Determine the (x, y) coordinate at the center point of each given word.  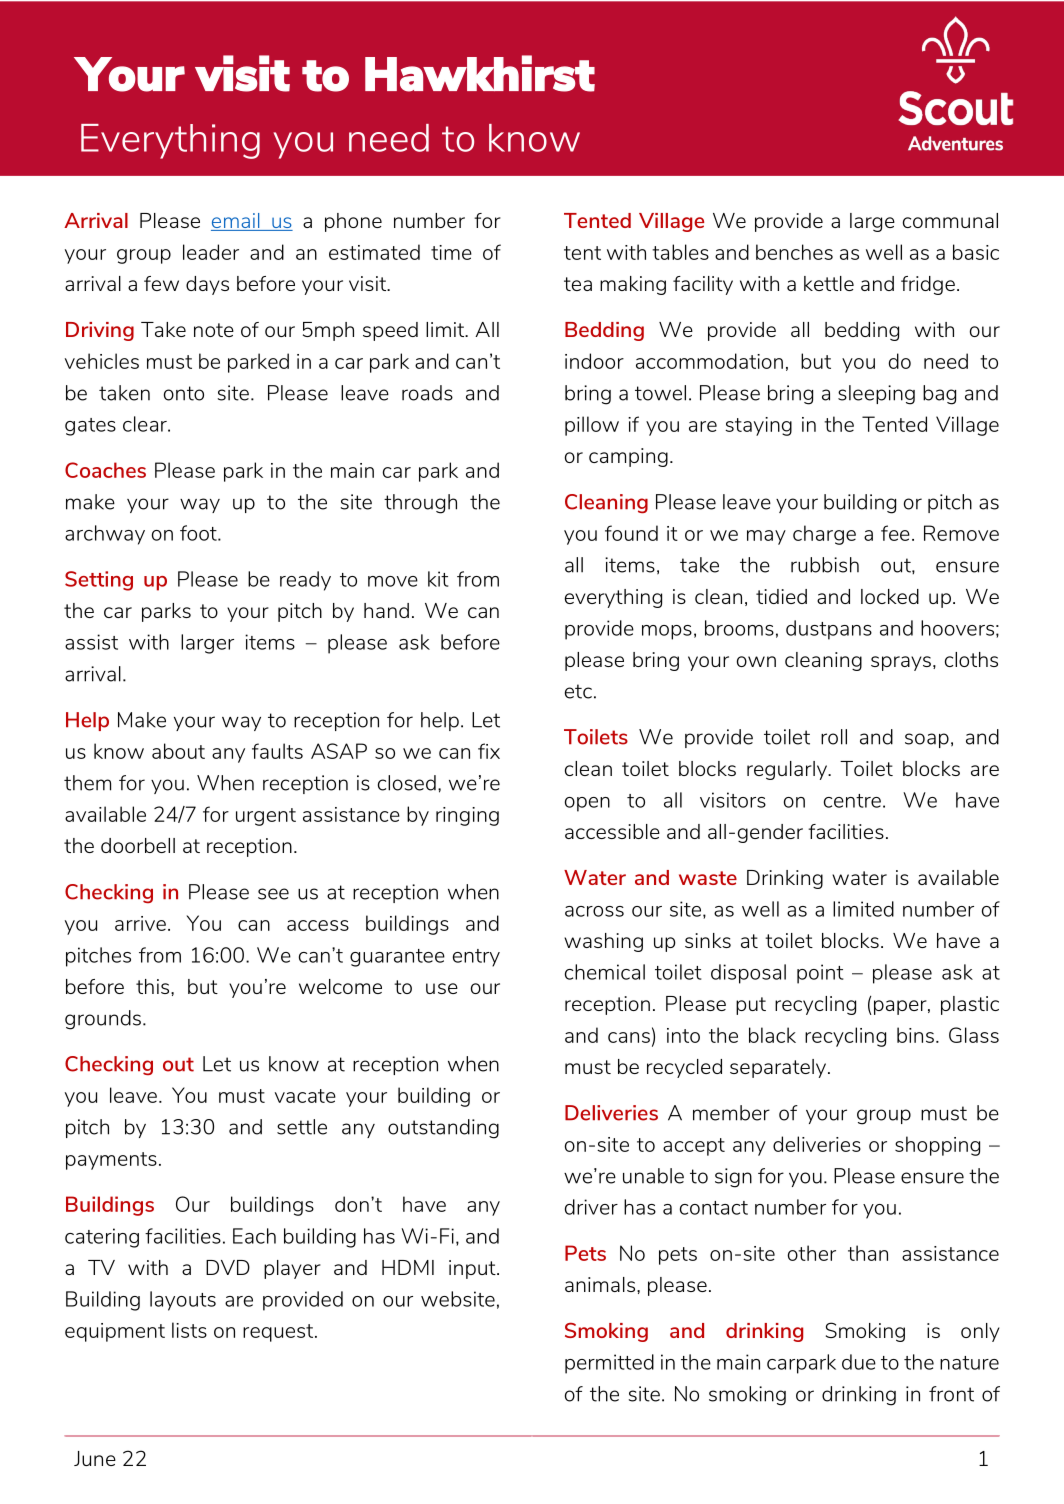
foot (199, 533)
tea (578, 284)
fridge (928, 285)
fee (895, 533)
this (154, 986)
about (178, 751)
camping (628, 457)
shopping (937, 1146)
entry (476, 958)
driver (591, 1207)
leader (211, 252)
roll (834, 737)
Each (254, 1236)
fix (489, 751)
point (820, 974)
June (95, 1458)
